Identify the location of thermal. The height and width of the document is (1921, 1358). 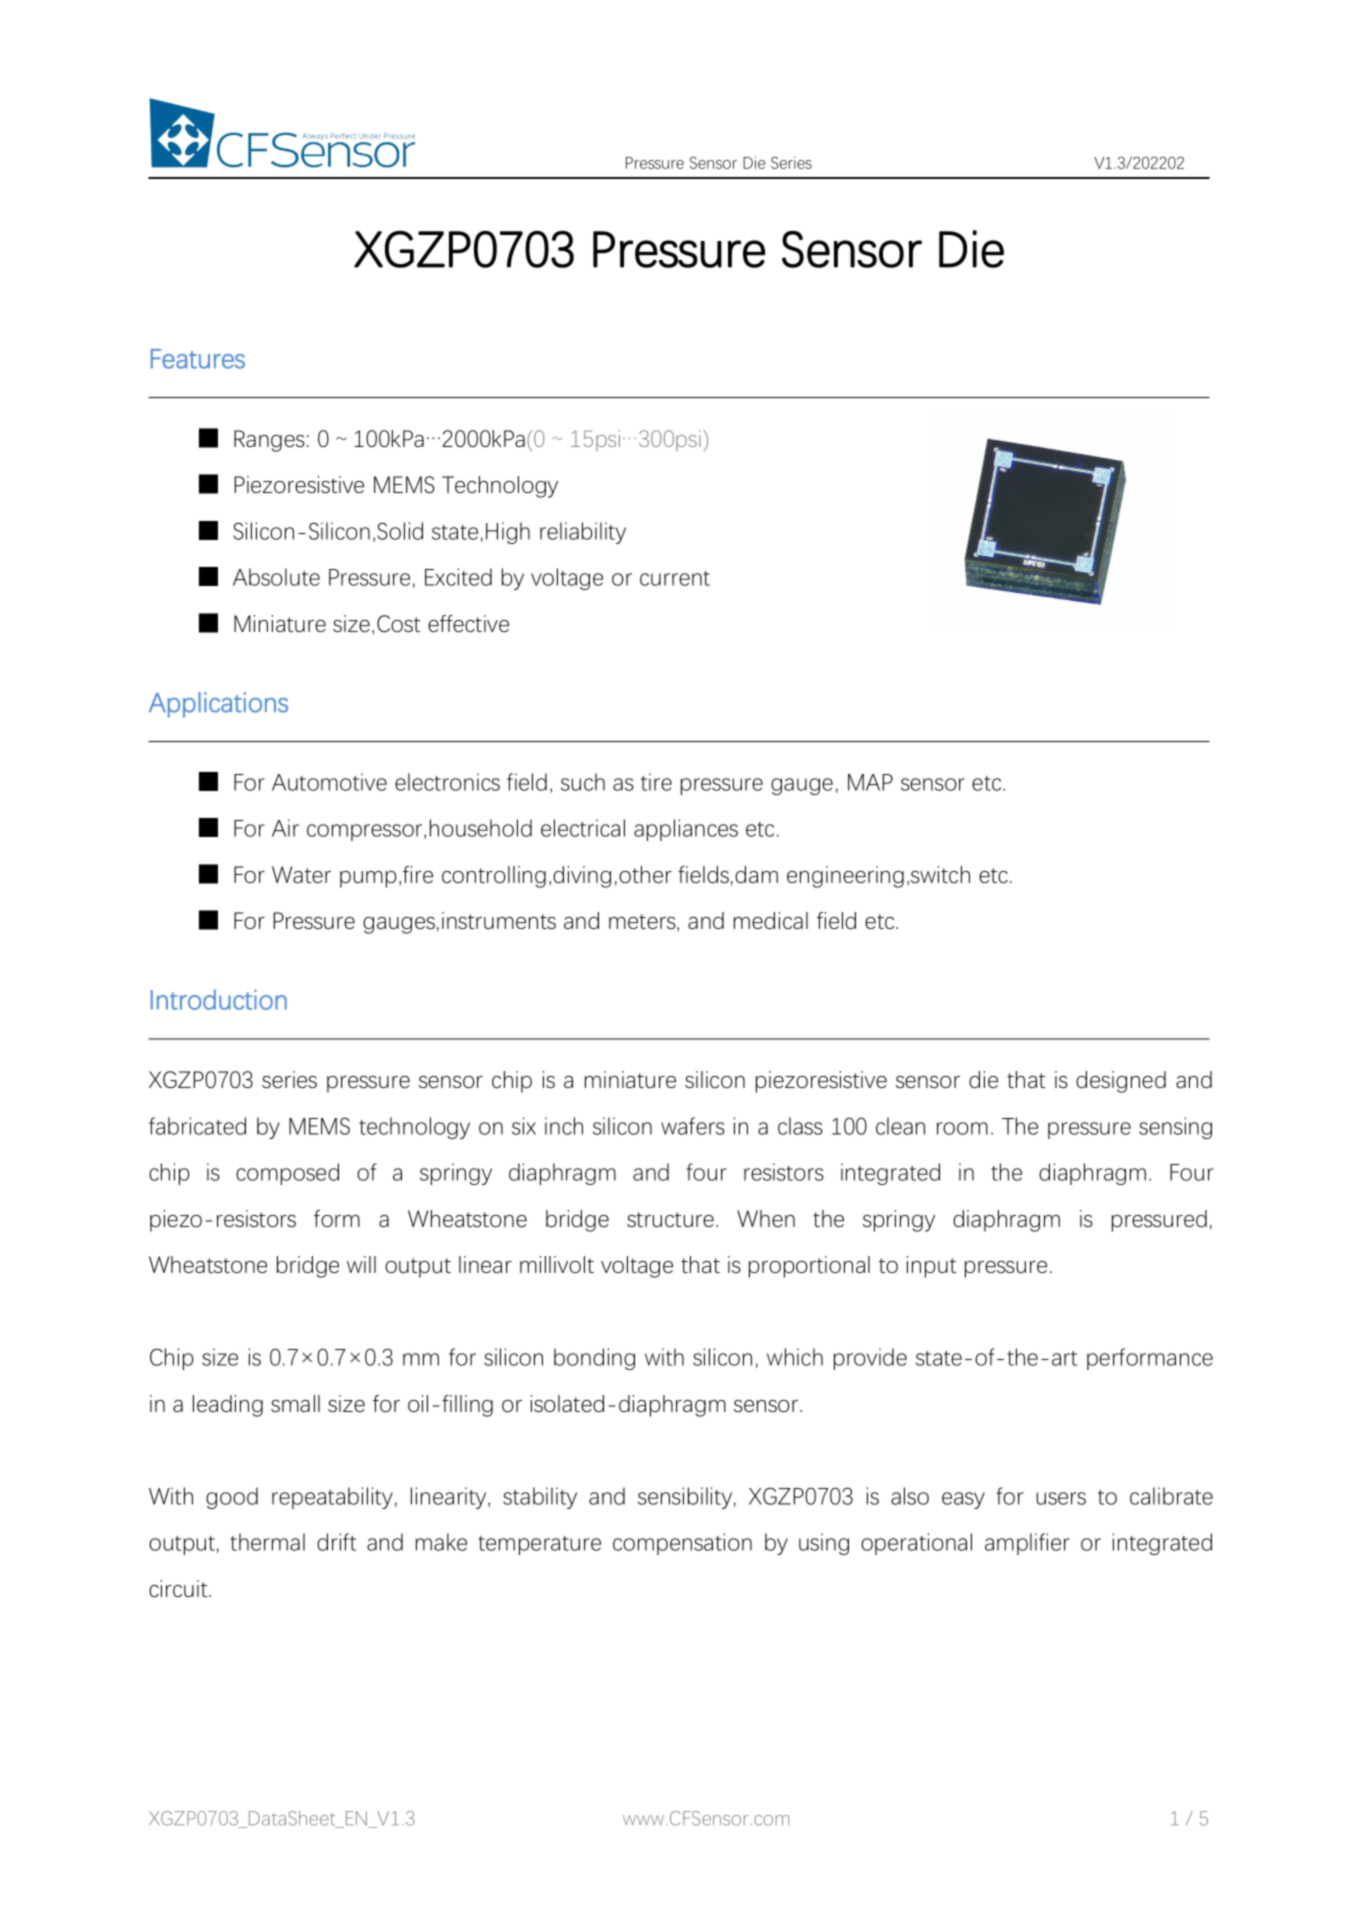
(267, 1542).
